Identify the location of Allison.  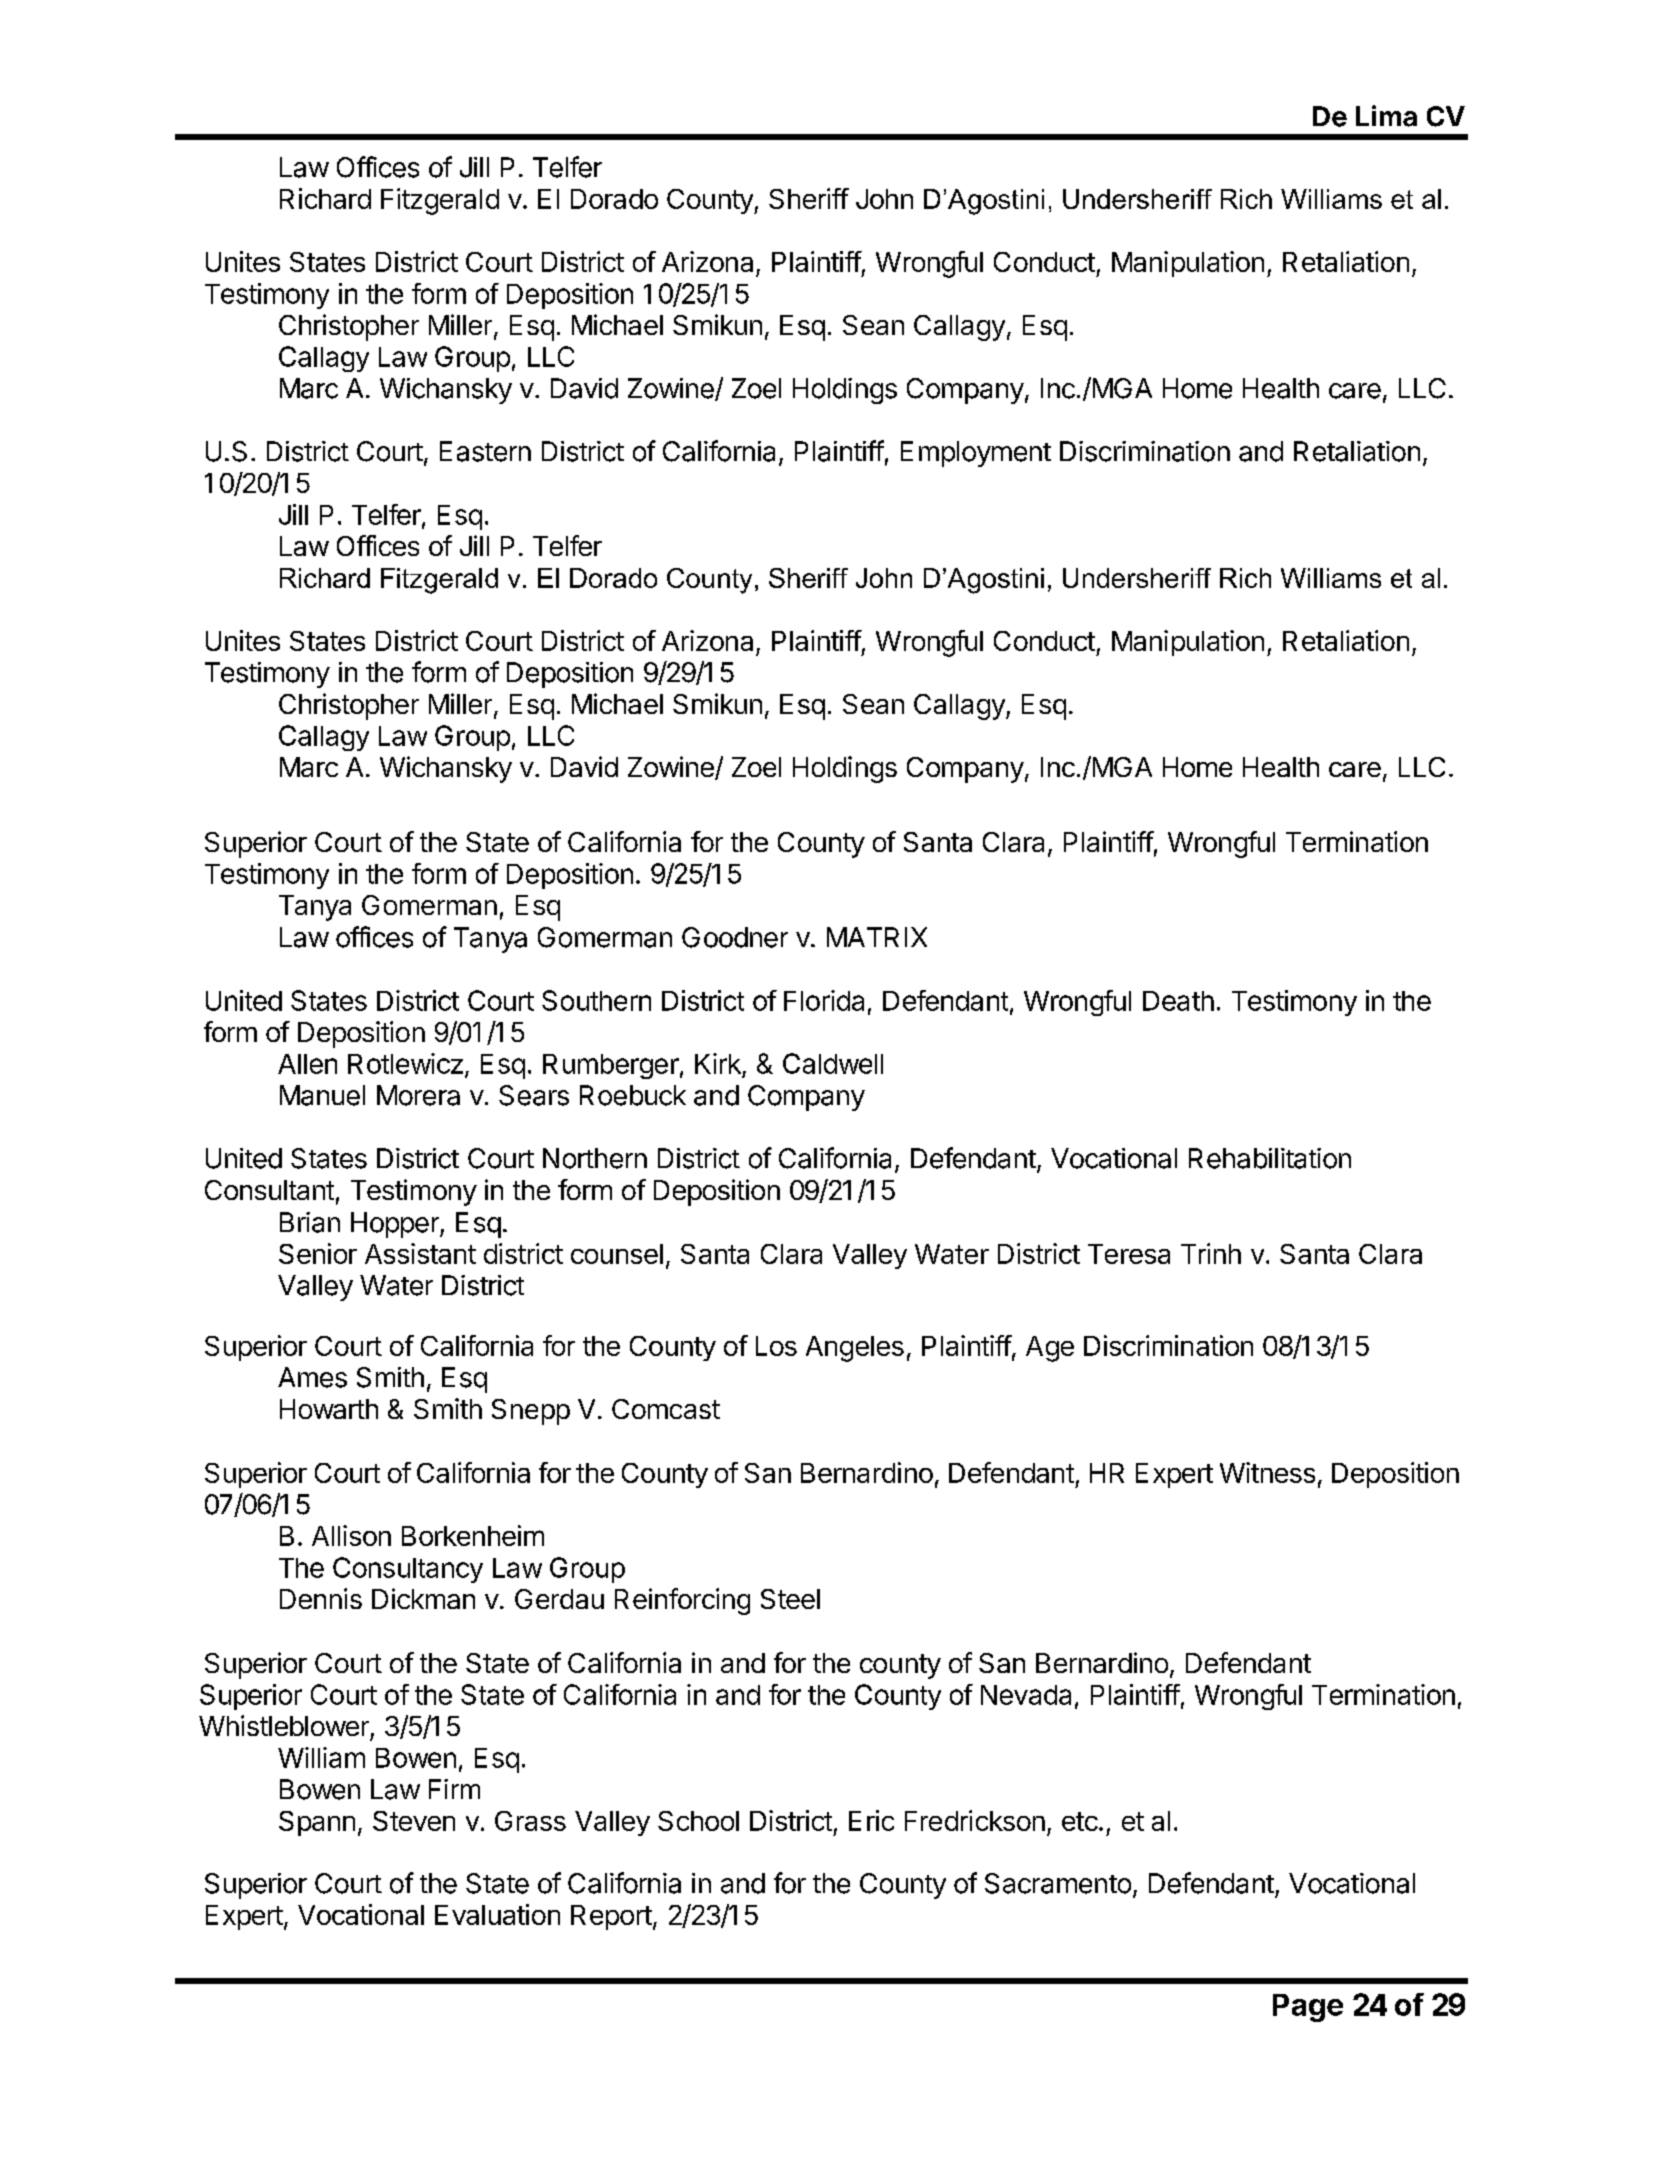
(351, 1535).
